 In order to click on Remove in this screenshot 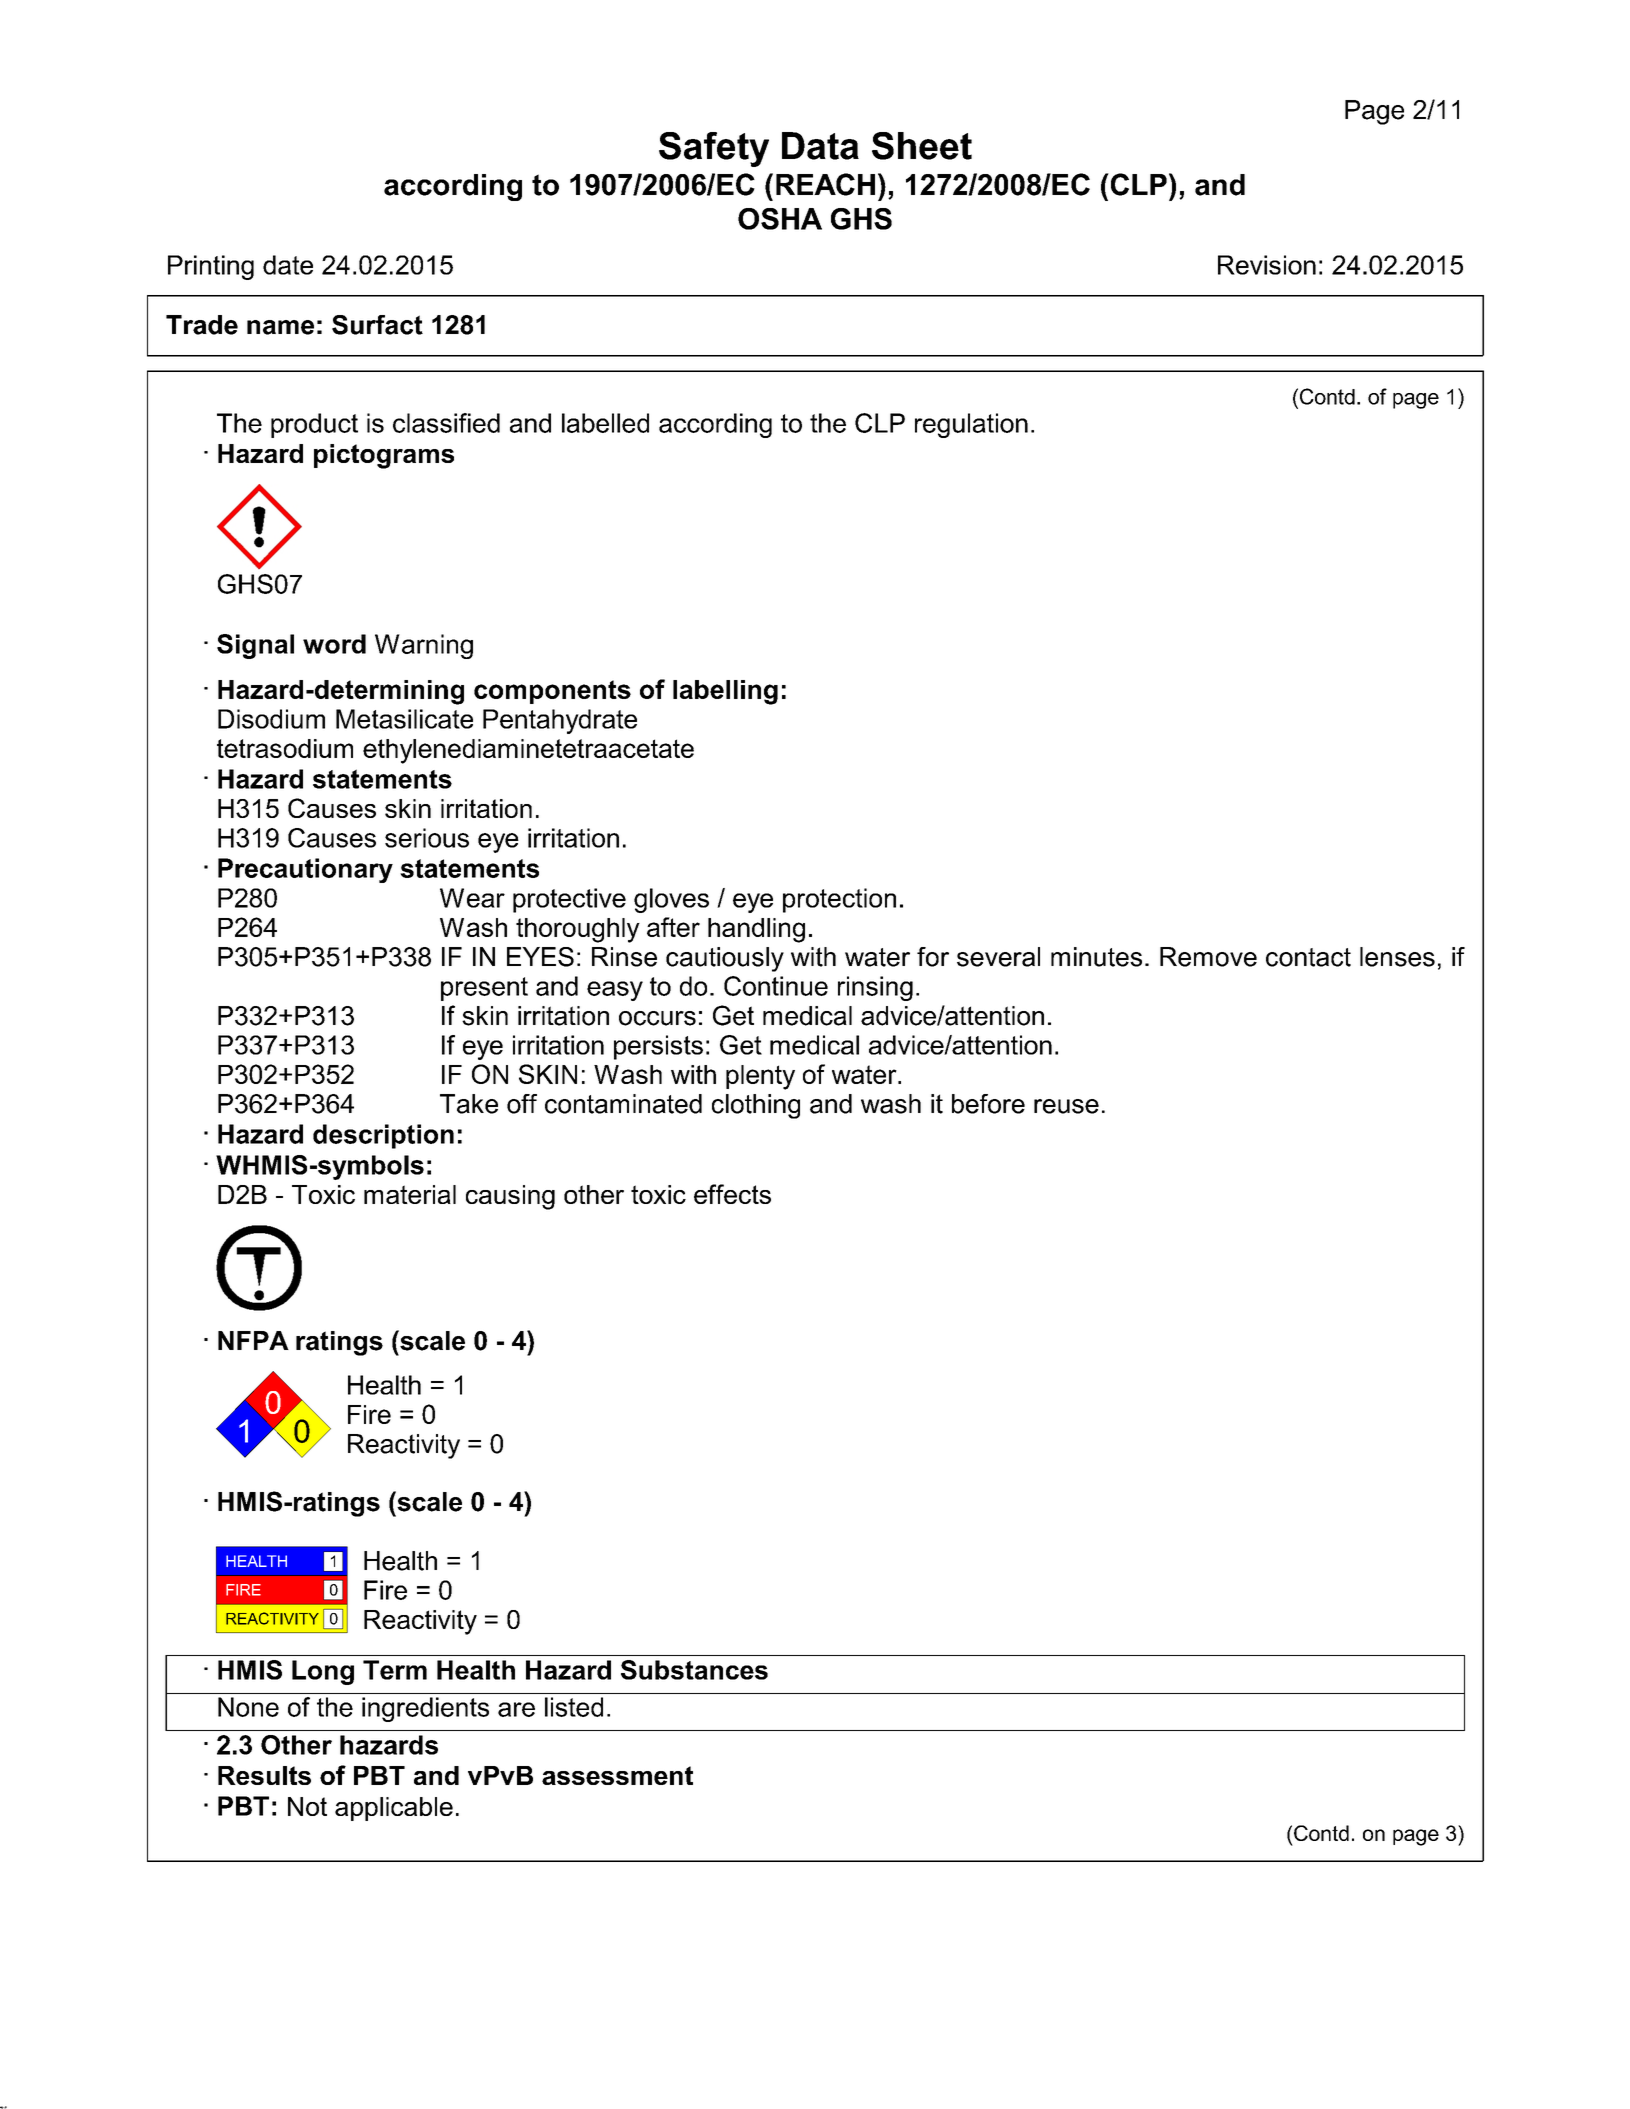, I will do `click(1208, 957)`.
